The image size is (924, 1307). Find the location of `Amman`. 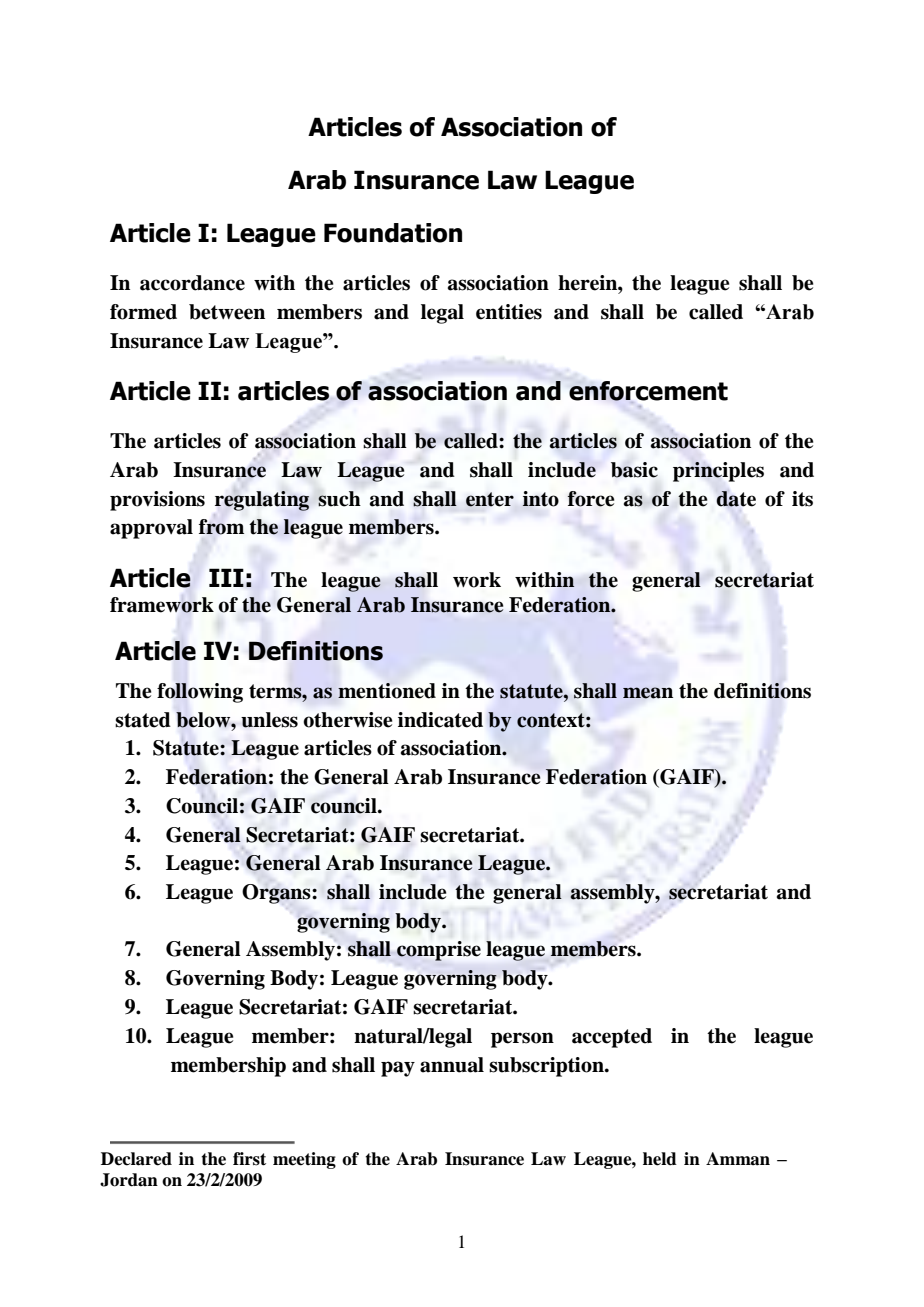

Amman is located at coordinates (738, 1159).
